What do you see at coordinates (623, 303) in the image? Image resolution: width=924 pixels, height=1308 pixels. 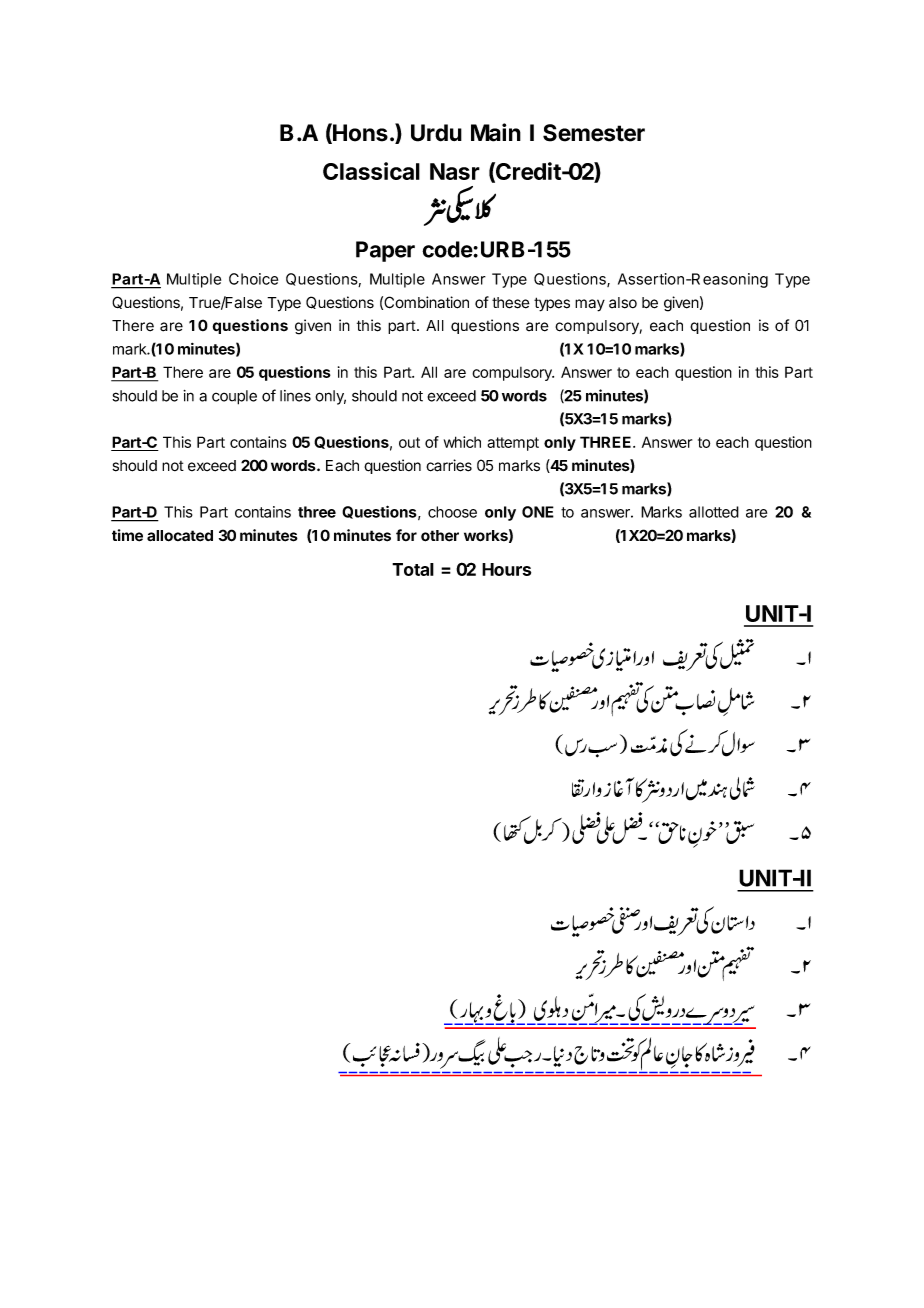 I see `also` at bounding box center [623, 303].
